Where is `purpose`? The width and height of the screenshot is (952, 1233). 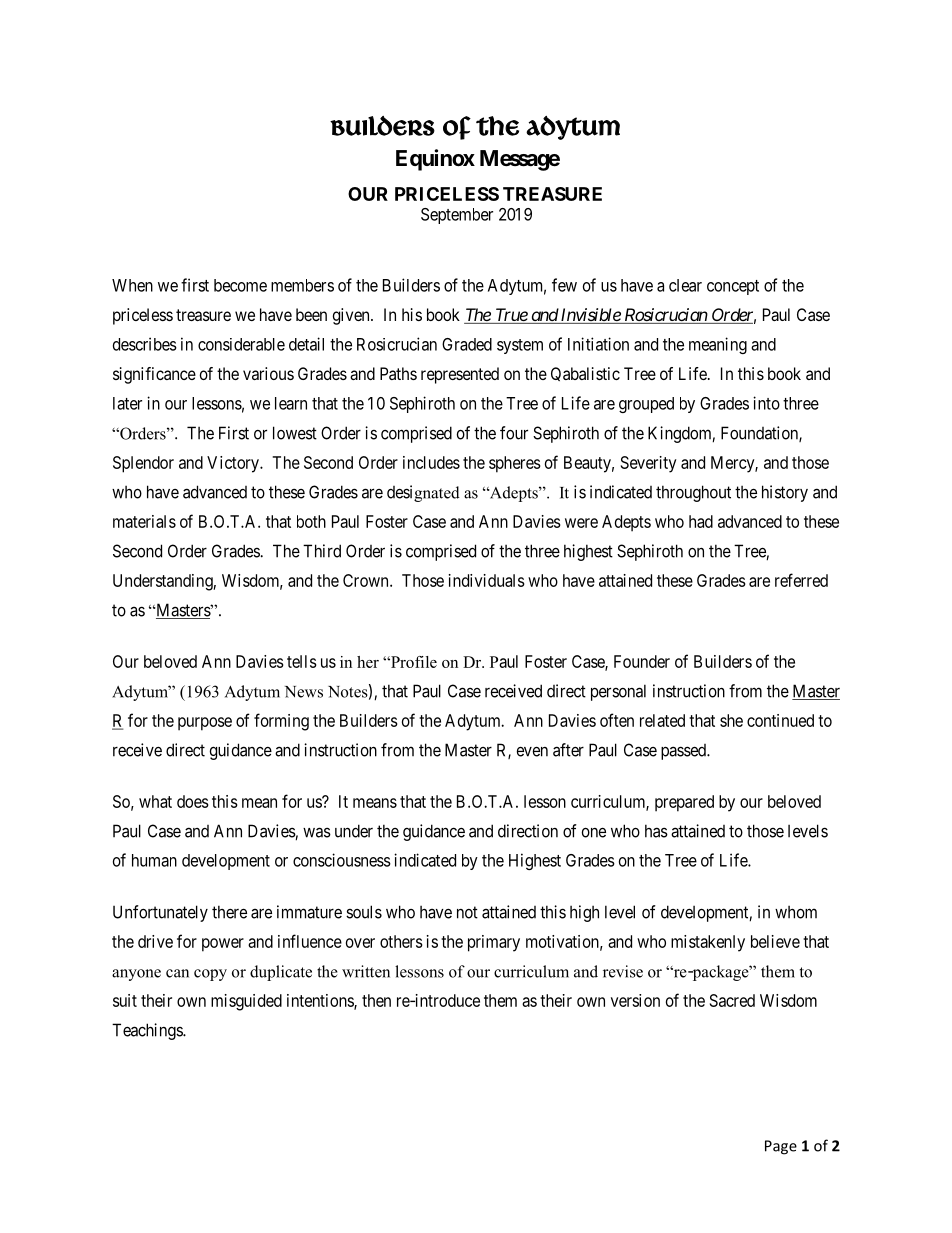 purpose is located at coordinates (205, 724).
